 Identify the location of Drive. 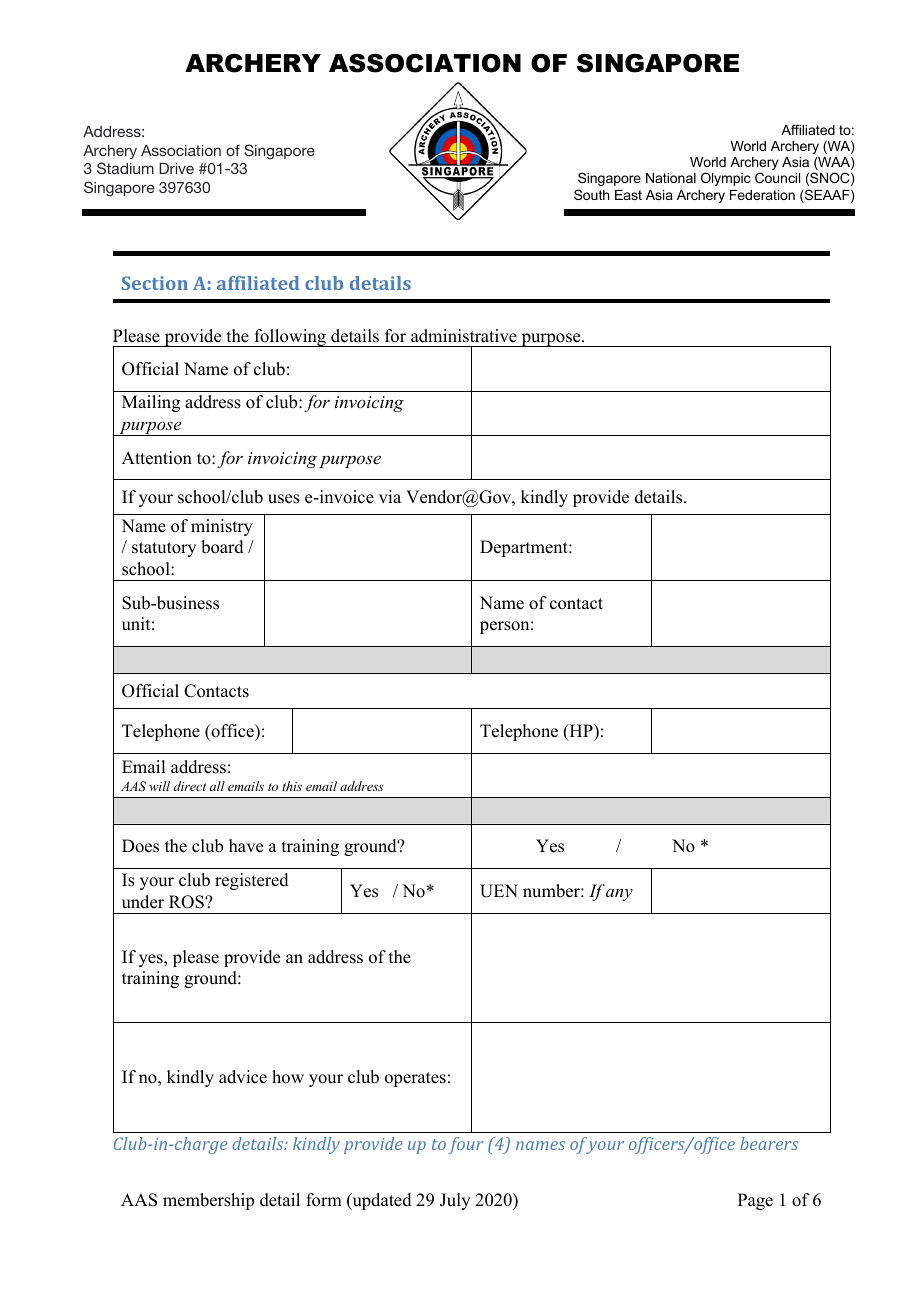
(176, 168).
